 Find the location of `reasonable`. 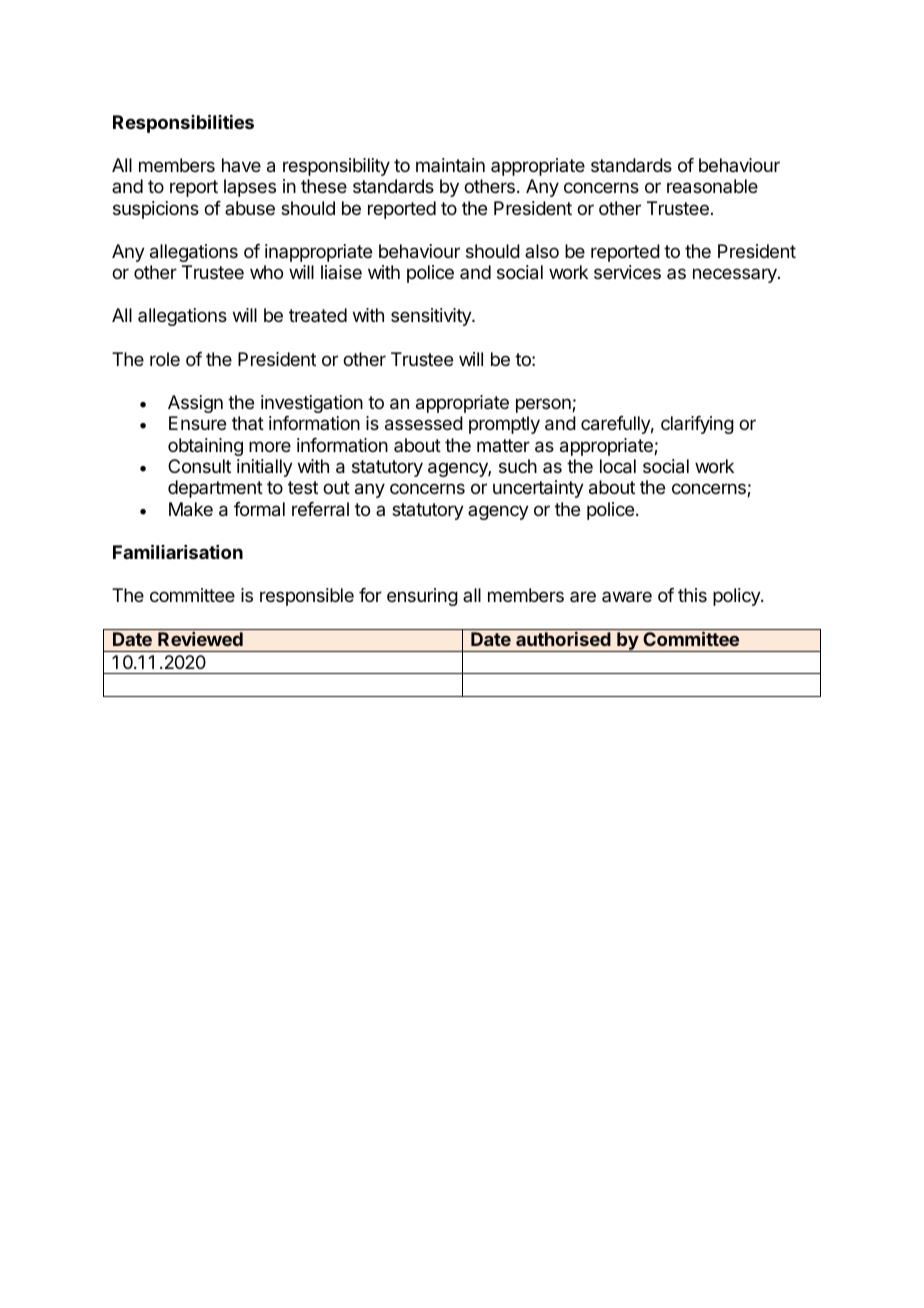

reasonable is located at coordinates (712, 186).
